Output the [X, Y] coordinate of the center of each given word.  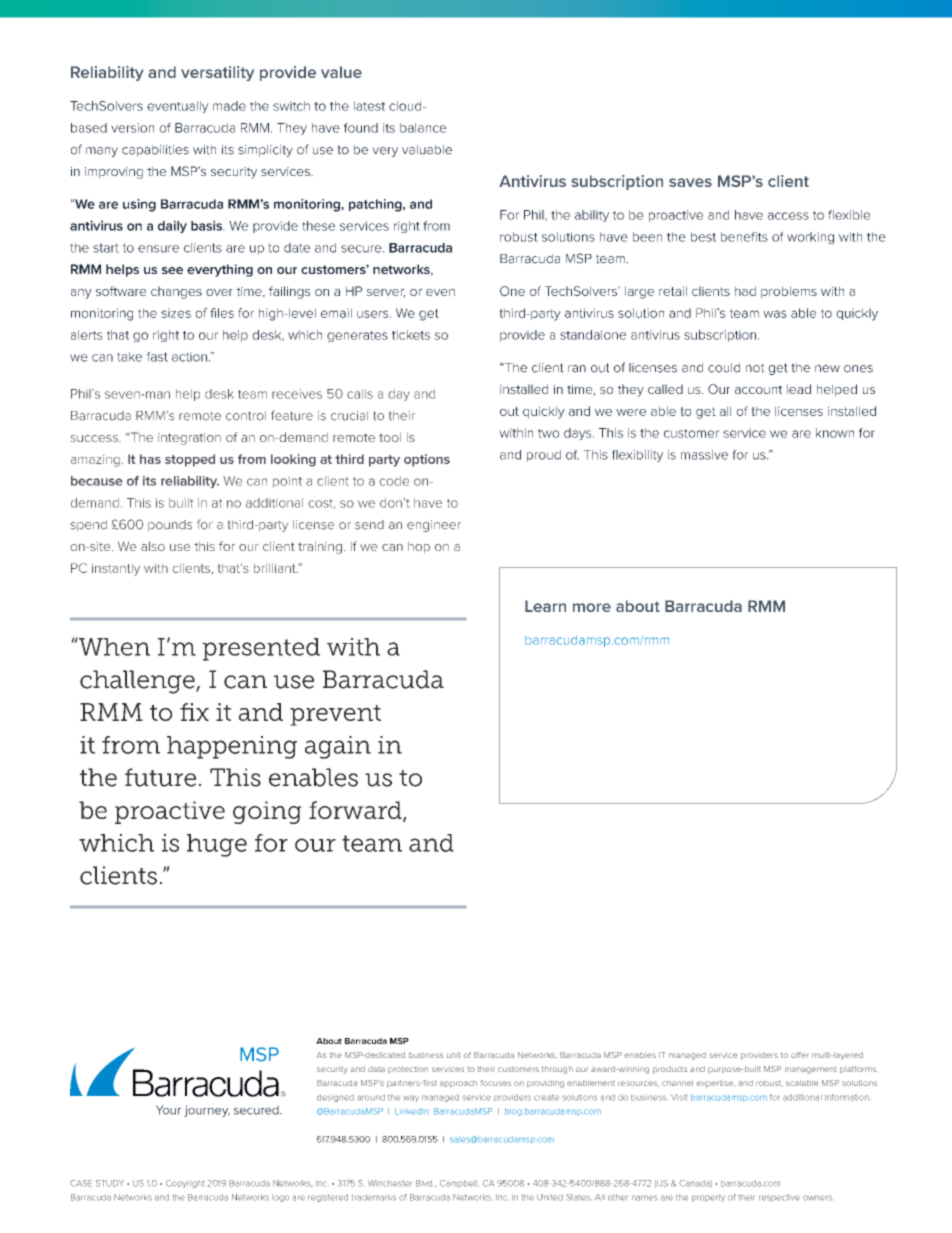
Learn [545, 606]
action [189, 357]
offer [799, 1055]
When [113, 646]
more [592, 607]
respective [779, 1198]
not [755, 368]
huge [217, 845]
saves [690, 182]
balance [423, 128]
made [229, 106]
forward [356, 811]
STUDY [110, 1183]
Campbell [459, 1184]
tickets [411, 335]
